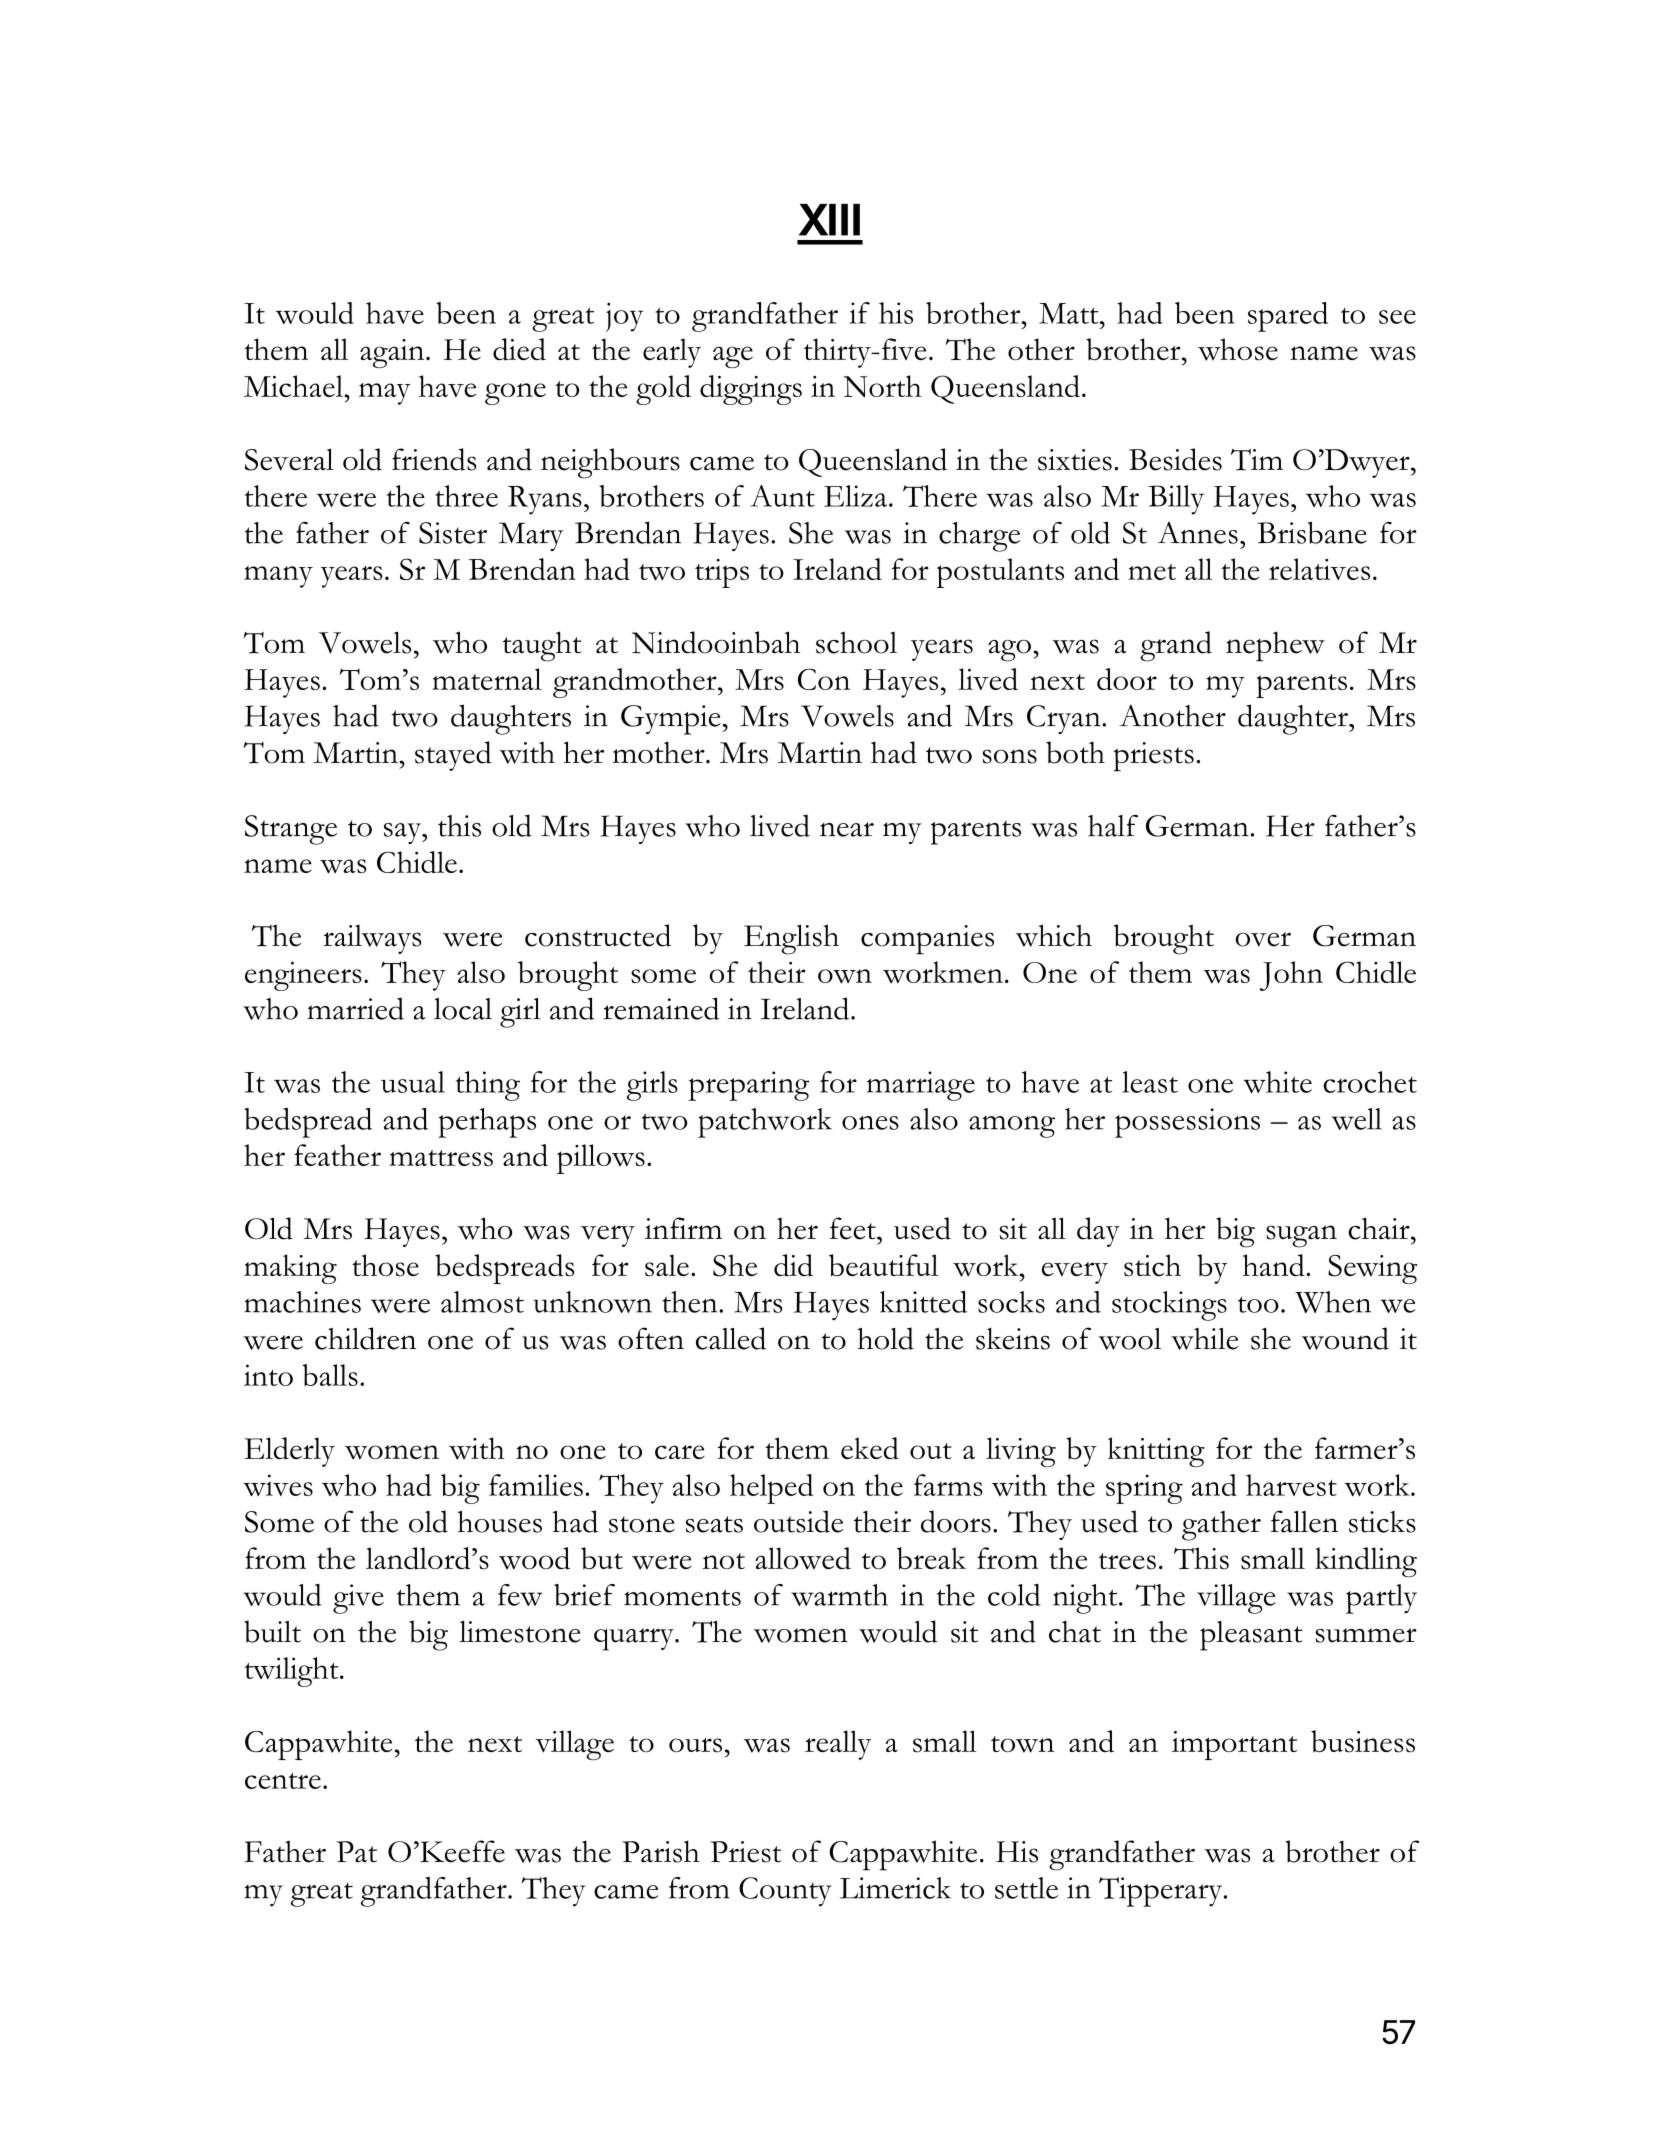 This screenshot has width=1660, height=2149. What do you see at coordinates (785, 1892) in the screenshot?
I see `County` at bounding box center [785, 1892].
